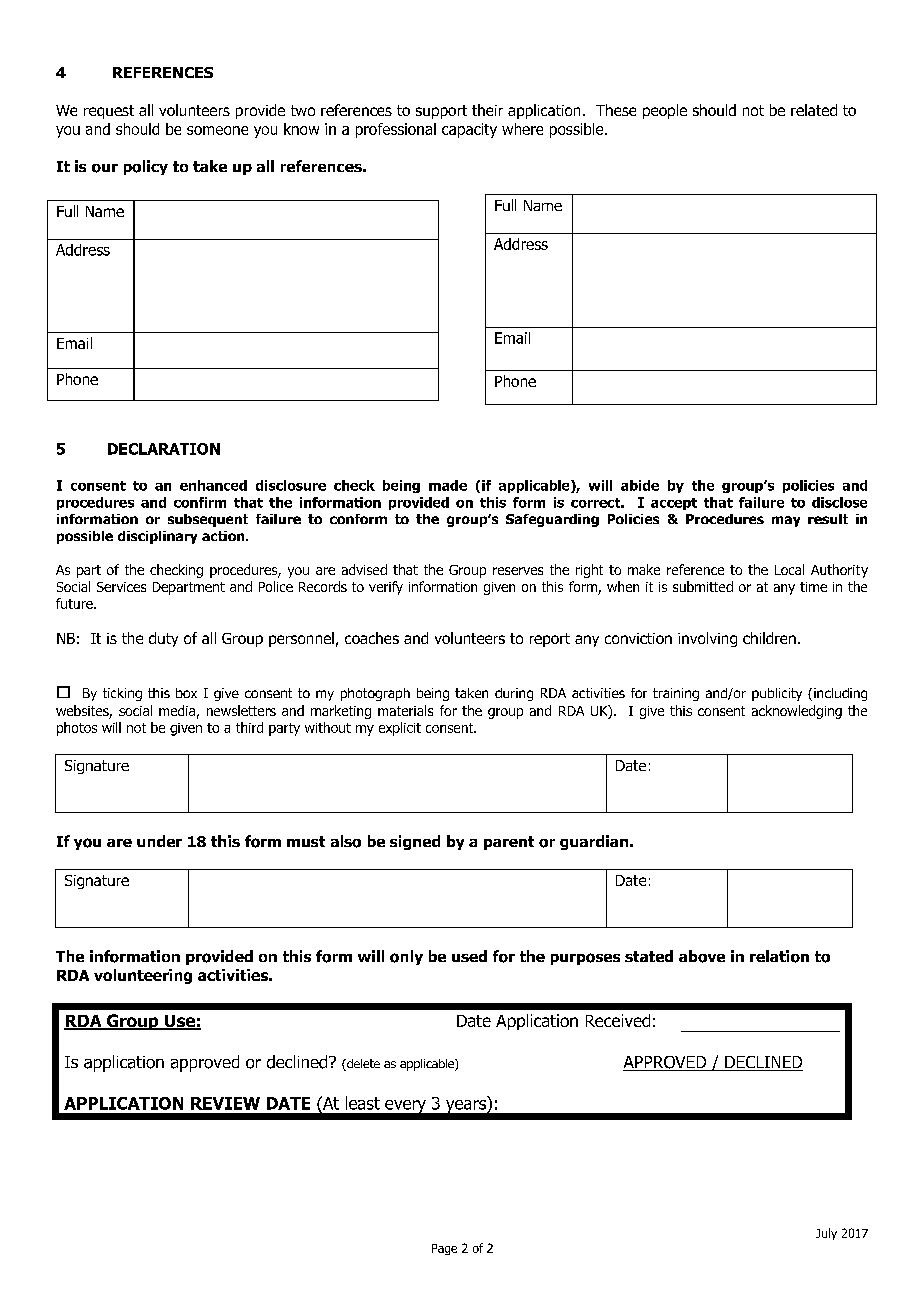 The height and width of the page is (1308, 924). Describe the element at coordinates (814, 110) in the page. I see `related` at that location.
